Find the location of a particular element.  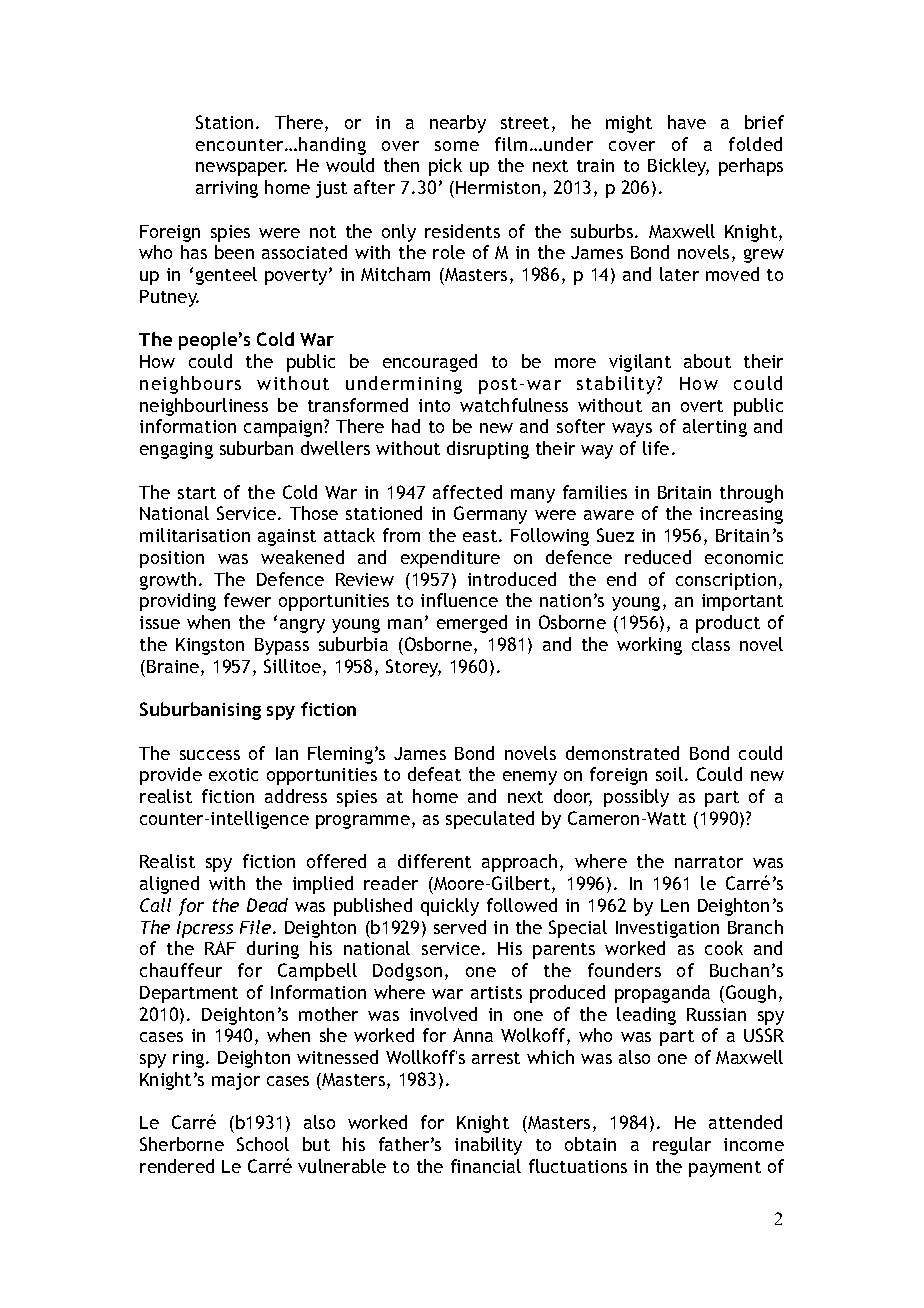

class is located at coordinates (711, 644).
